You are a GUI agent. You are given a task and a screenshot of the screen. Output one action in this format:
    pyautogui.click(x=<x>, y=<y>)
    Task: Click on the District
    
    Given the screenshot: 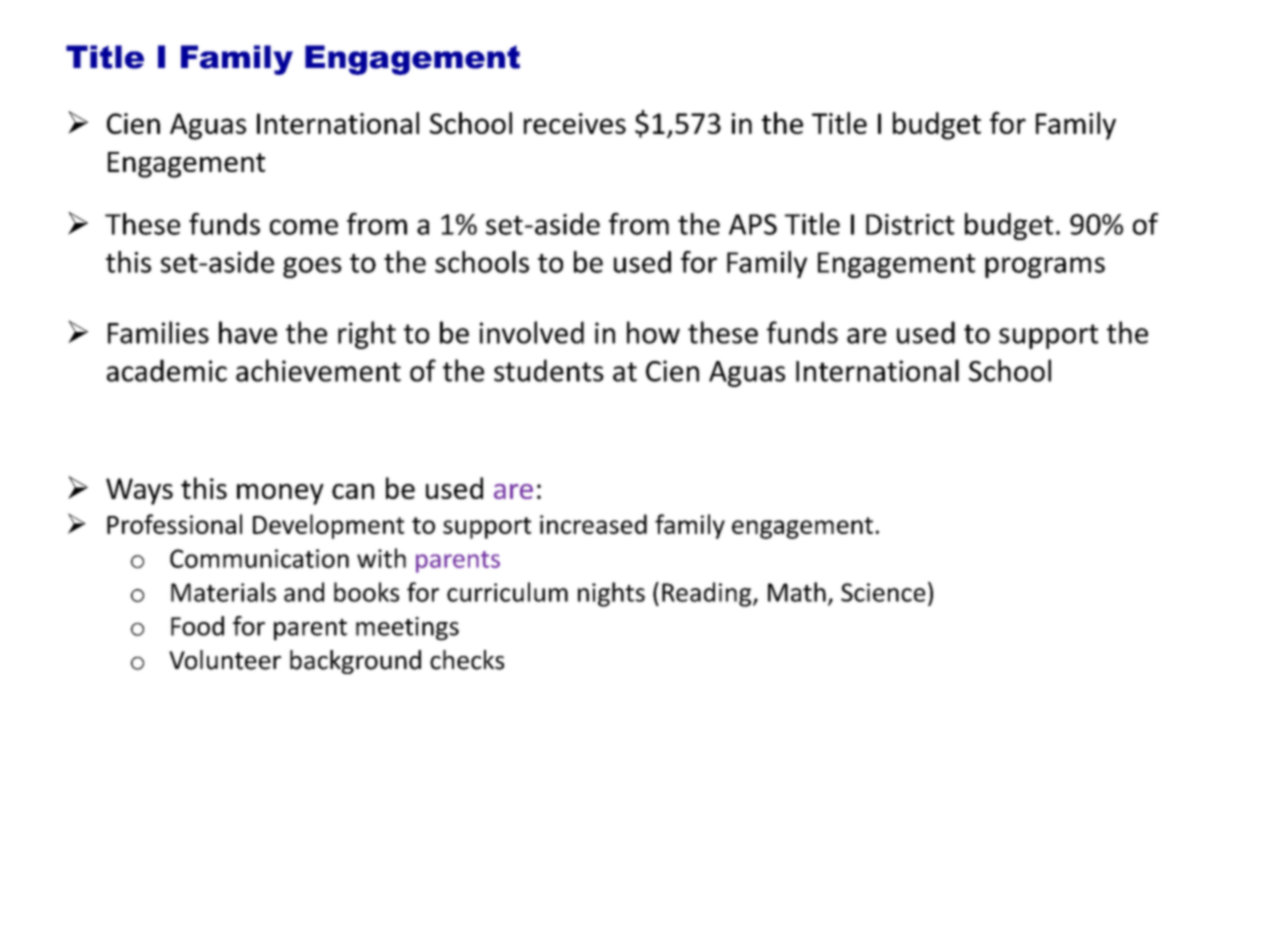 What is the action you would take?
    pyautogui.click(x=910, y=224)
